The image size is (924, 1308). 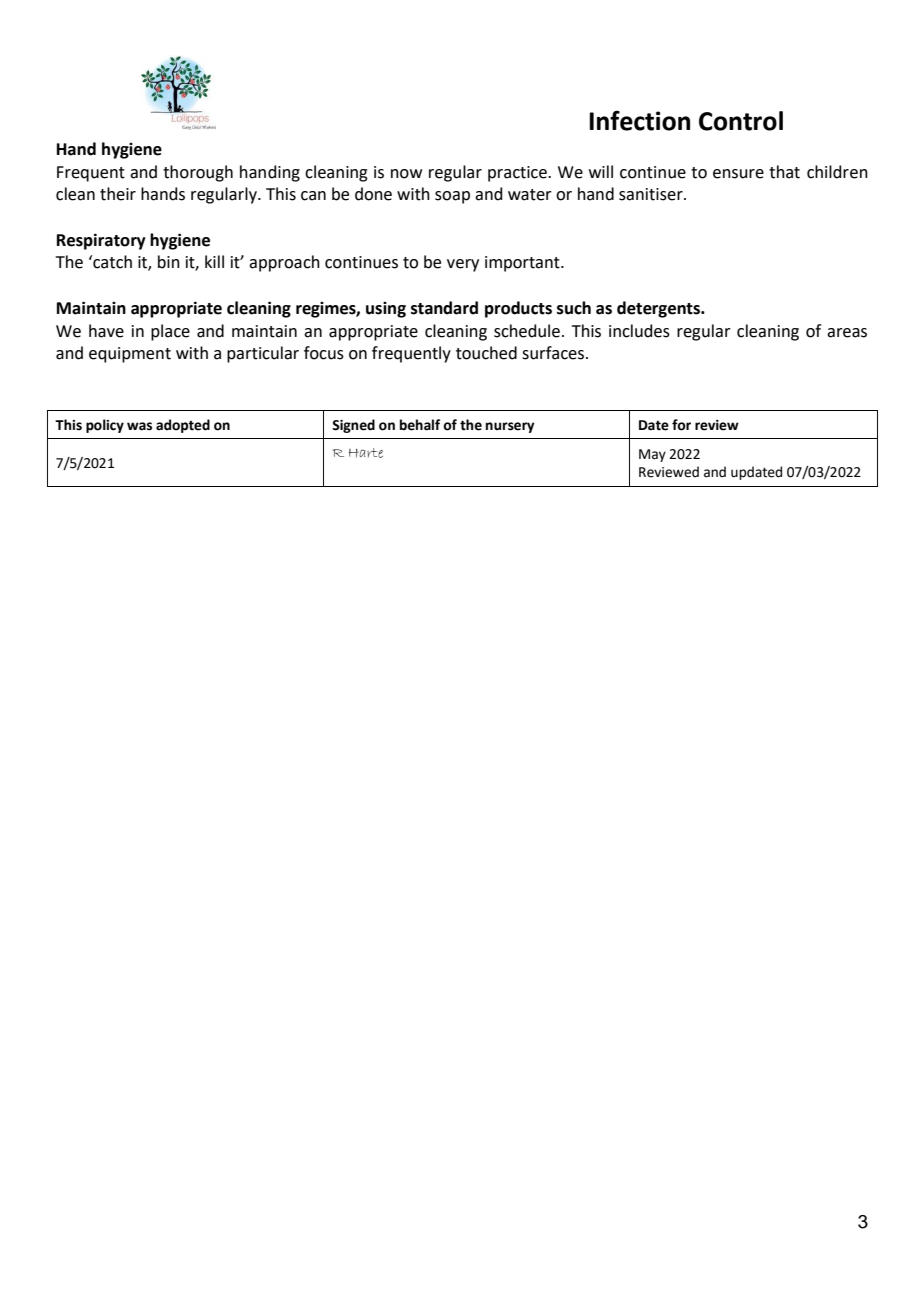 What do you see at coordinates (510, 427) in the page?
I see `nursery` at bounding box center [510, 427].
